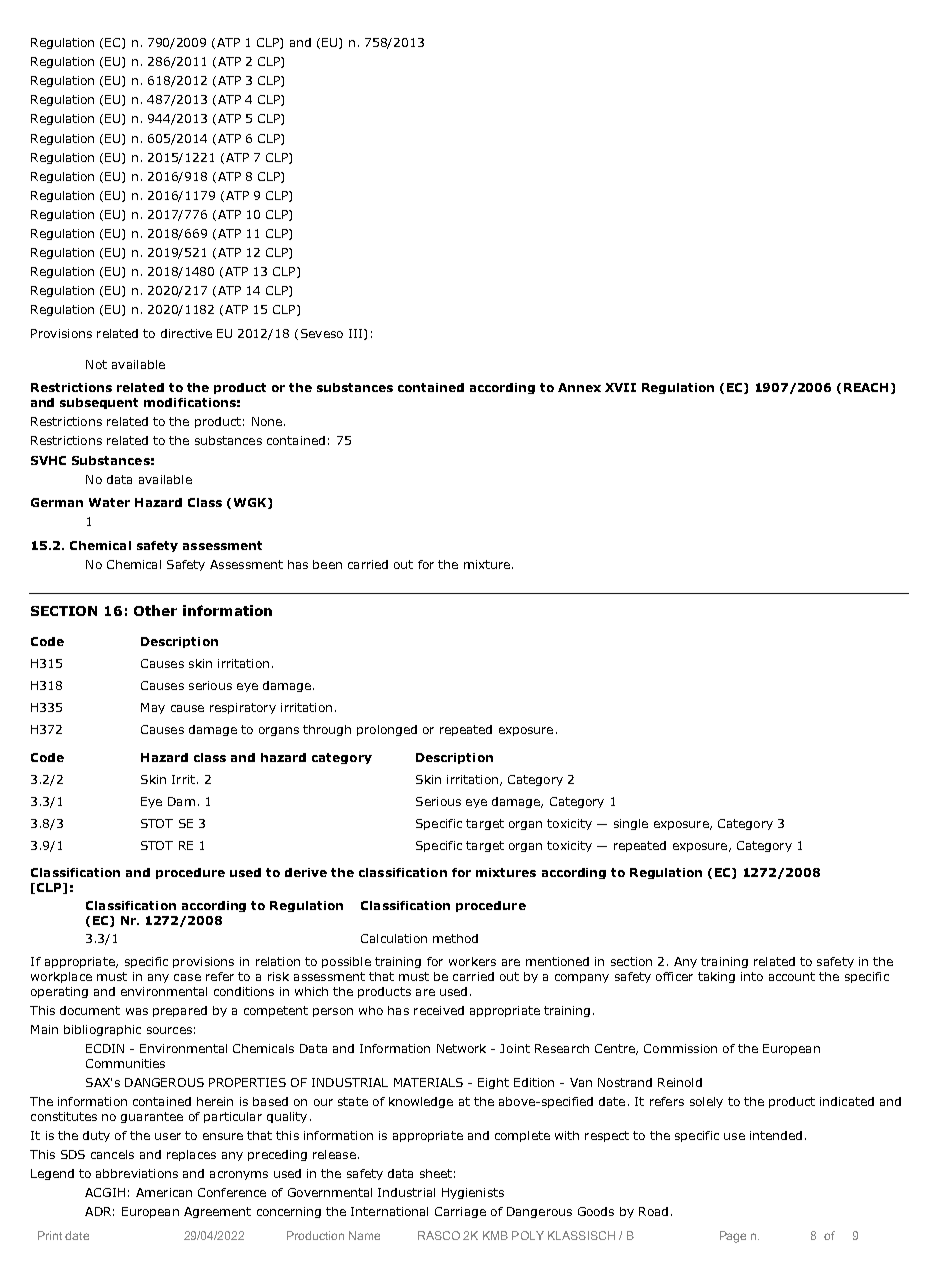 The image size is (932, 1288). I want to click on Page, so click(733, 1237).
